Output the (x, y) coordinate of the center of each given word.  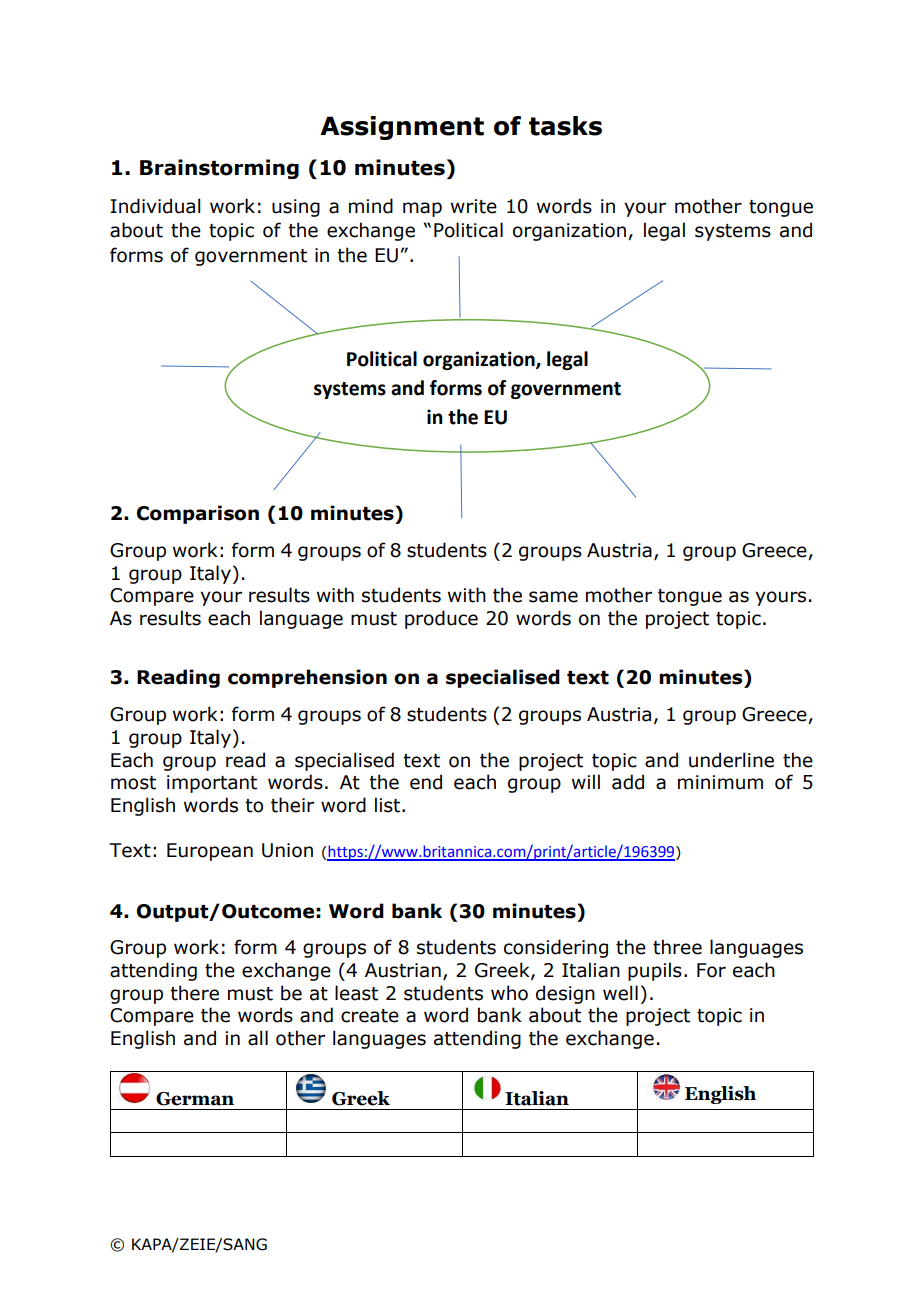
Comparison (198, 514)
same (553, 597)
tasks (565, 126)
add (628, 782)
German (195, 1099)
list (389, 805)
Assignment (402, 128)
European (210, 852)
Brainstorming (219, 169)
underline (731, 760)
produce (441, 619)
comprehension (307, 678)
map (422, 209)
